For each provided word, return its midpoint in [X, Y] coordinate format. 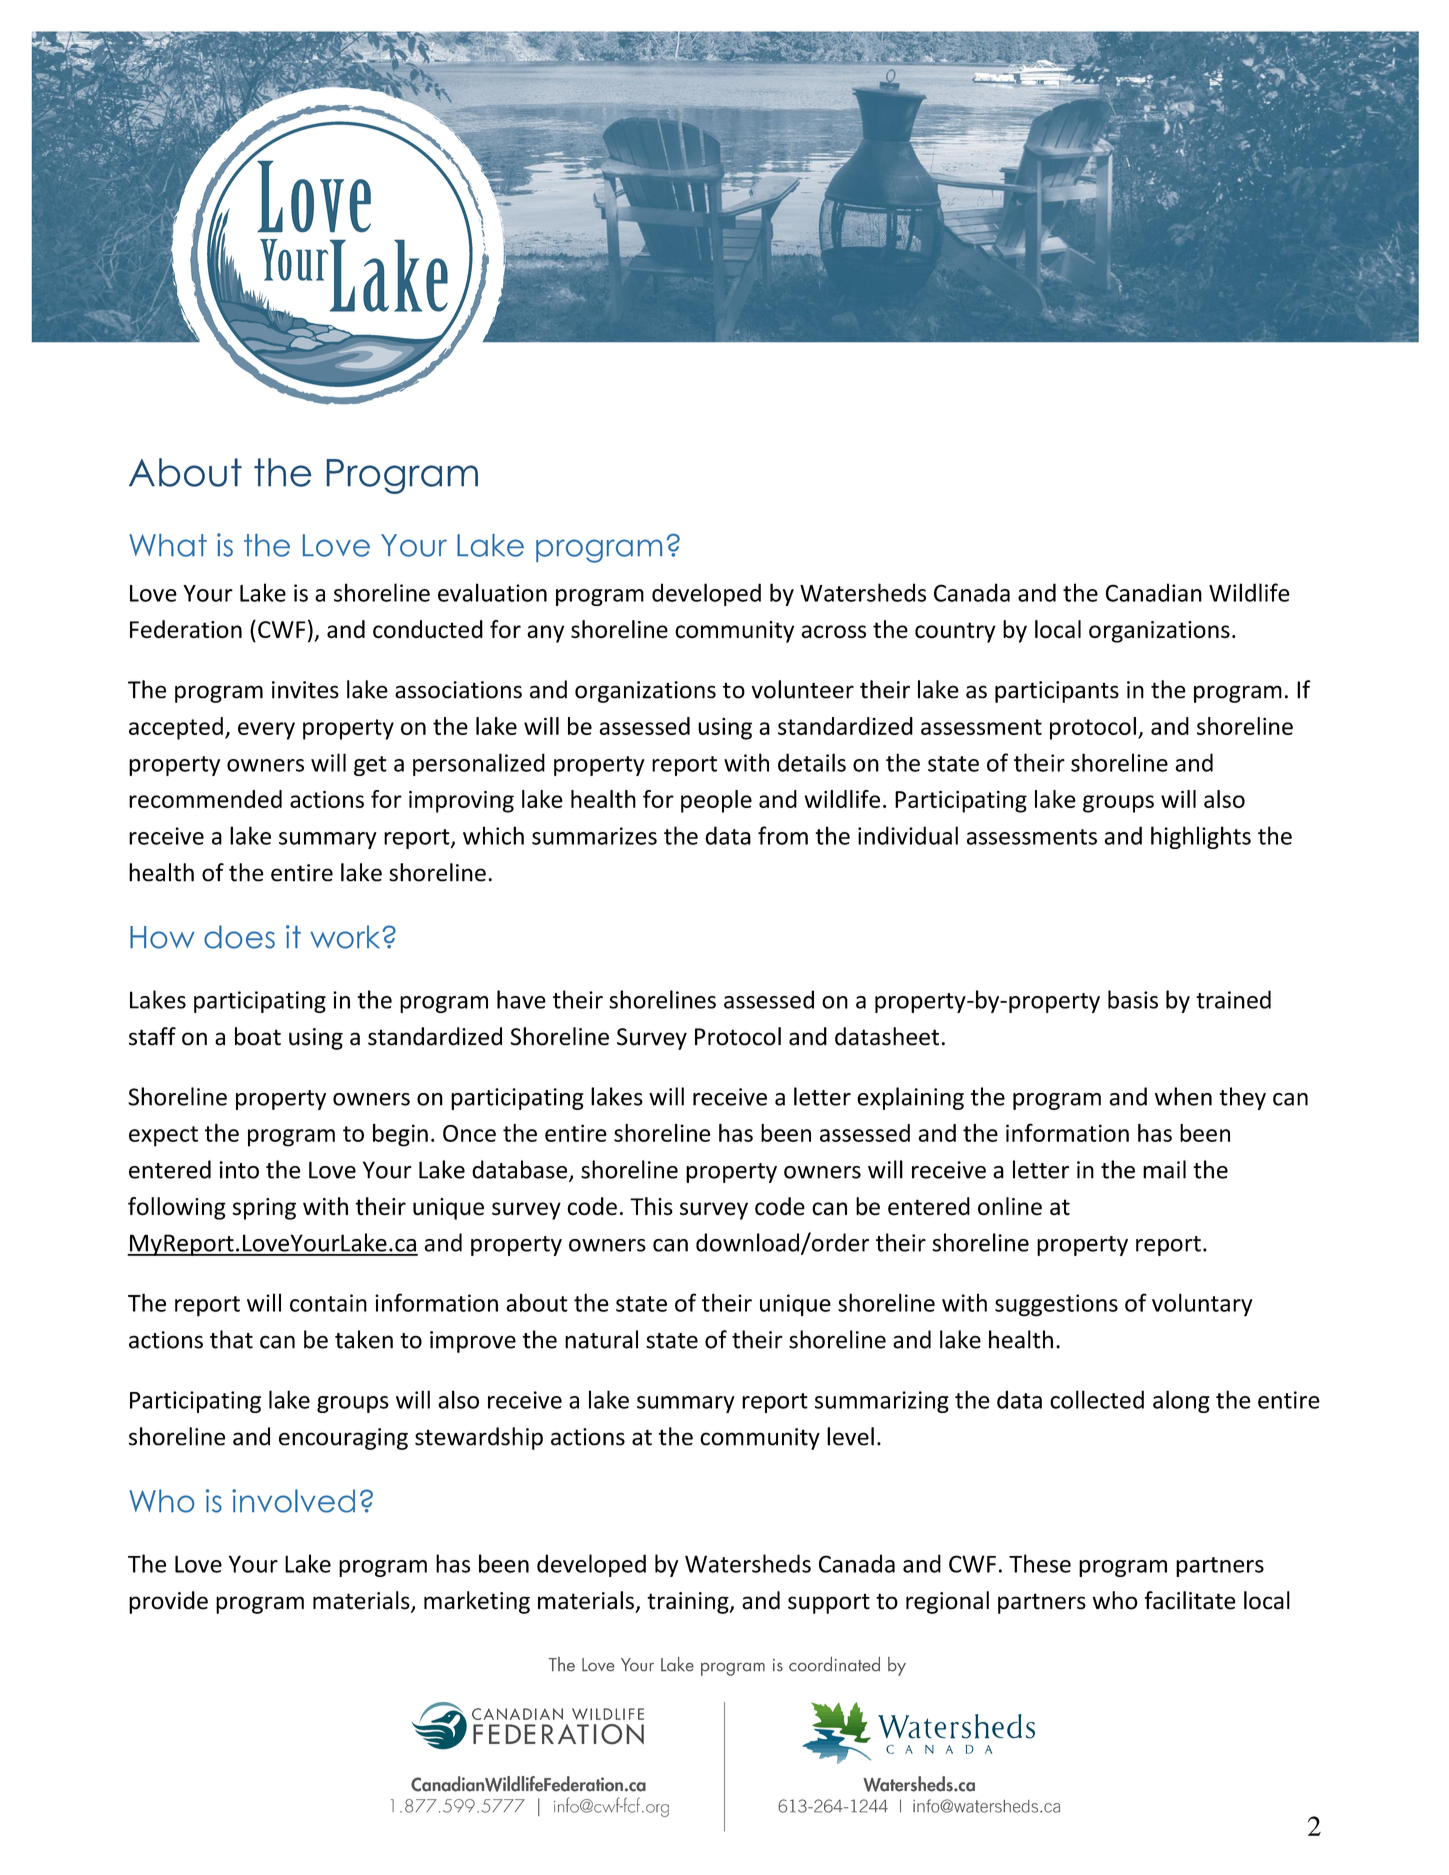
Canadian [1154, 592]
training [689, 1603]
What [168, 545]
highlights [1201, 837]
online [1010, 1206]
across [833, 632]
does [239, 937]
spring [264, 1209]
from [783, 835]
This [651, 1206]
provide [168, 1602]
